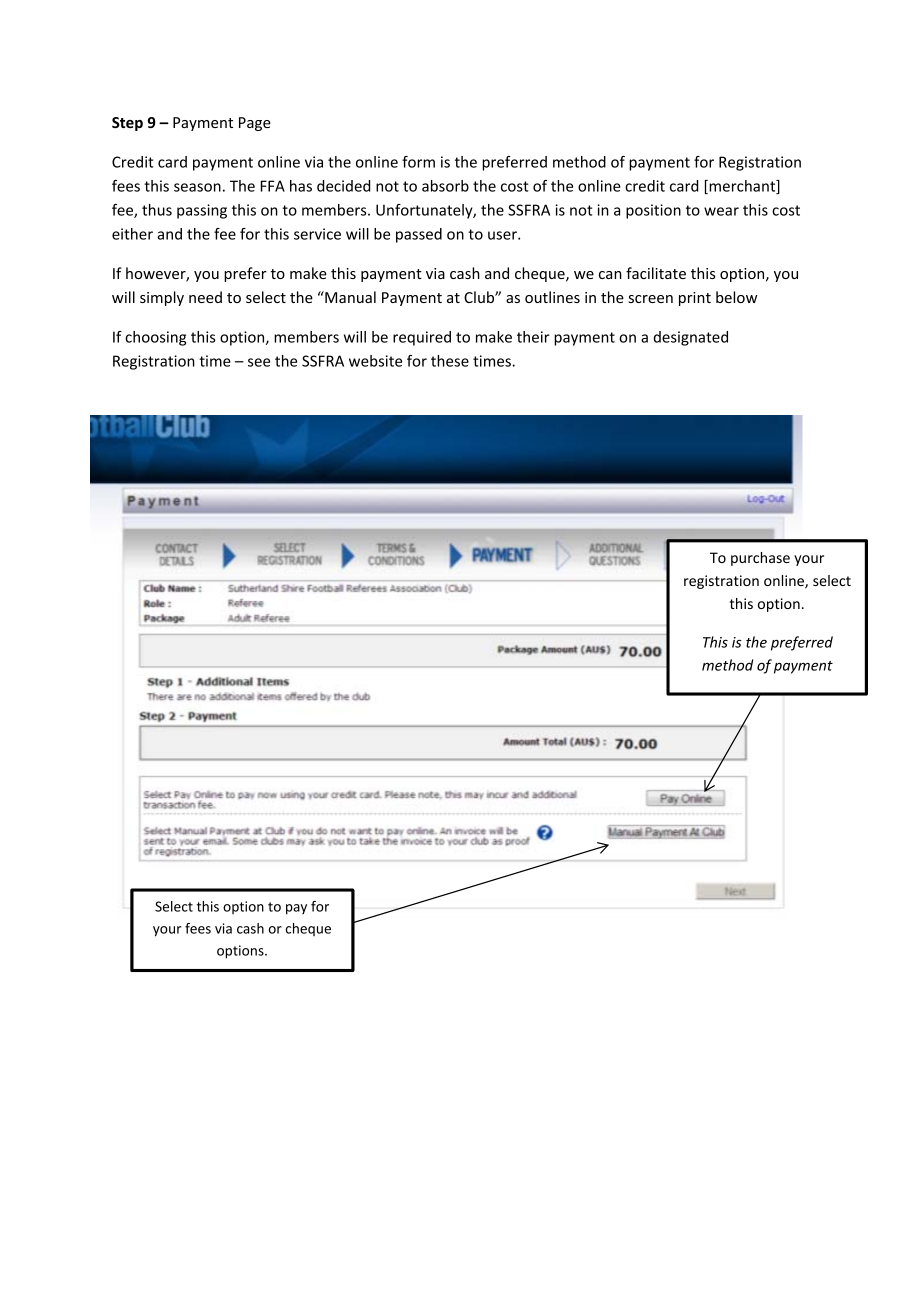 The height and width of the screenshot is (1308, 924). Describe the element at coordinates (691, 338) in the screenshot. I see `designated` at that location.
